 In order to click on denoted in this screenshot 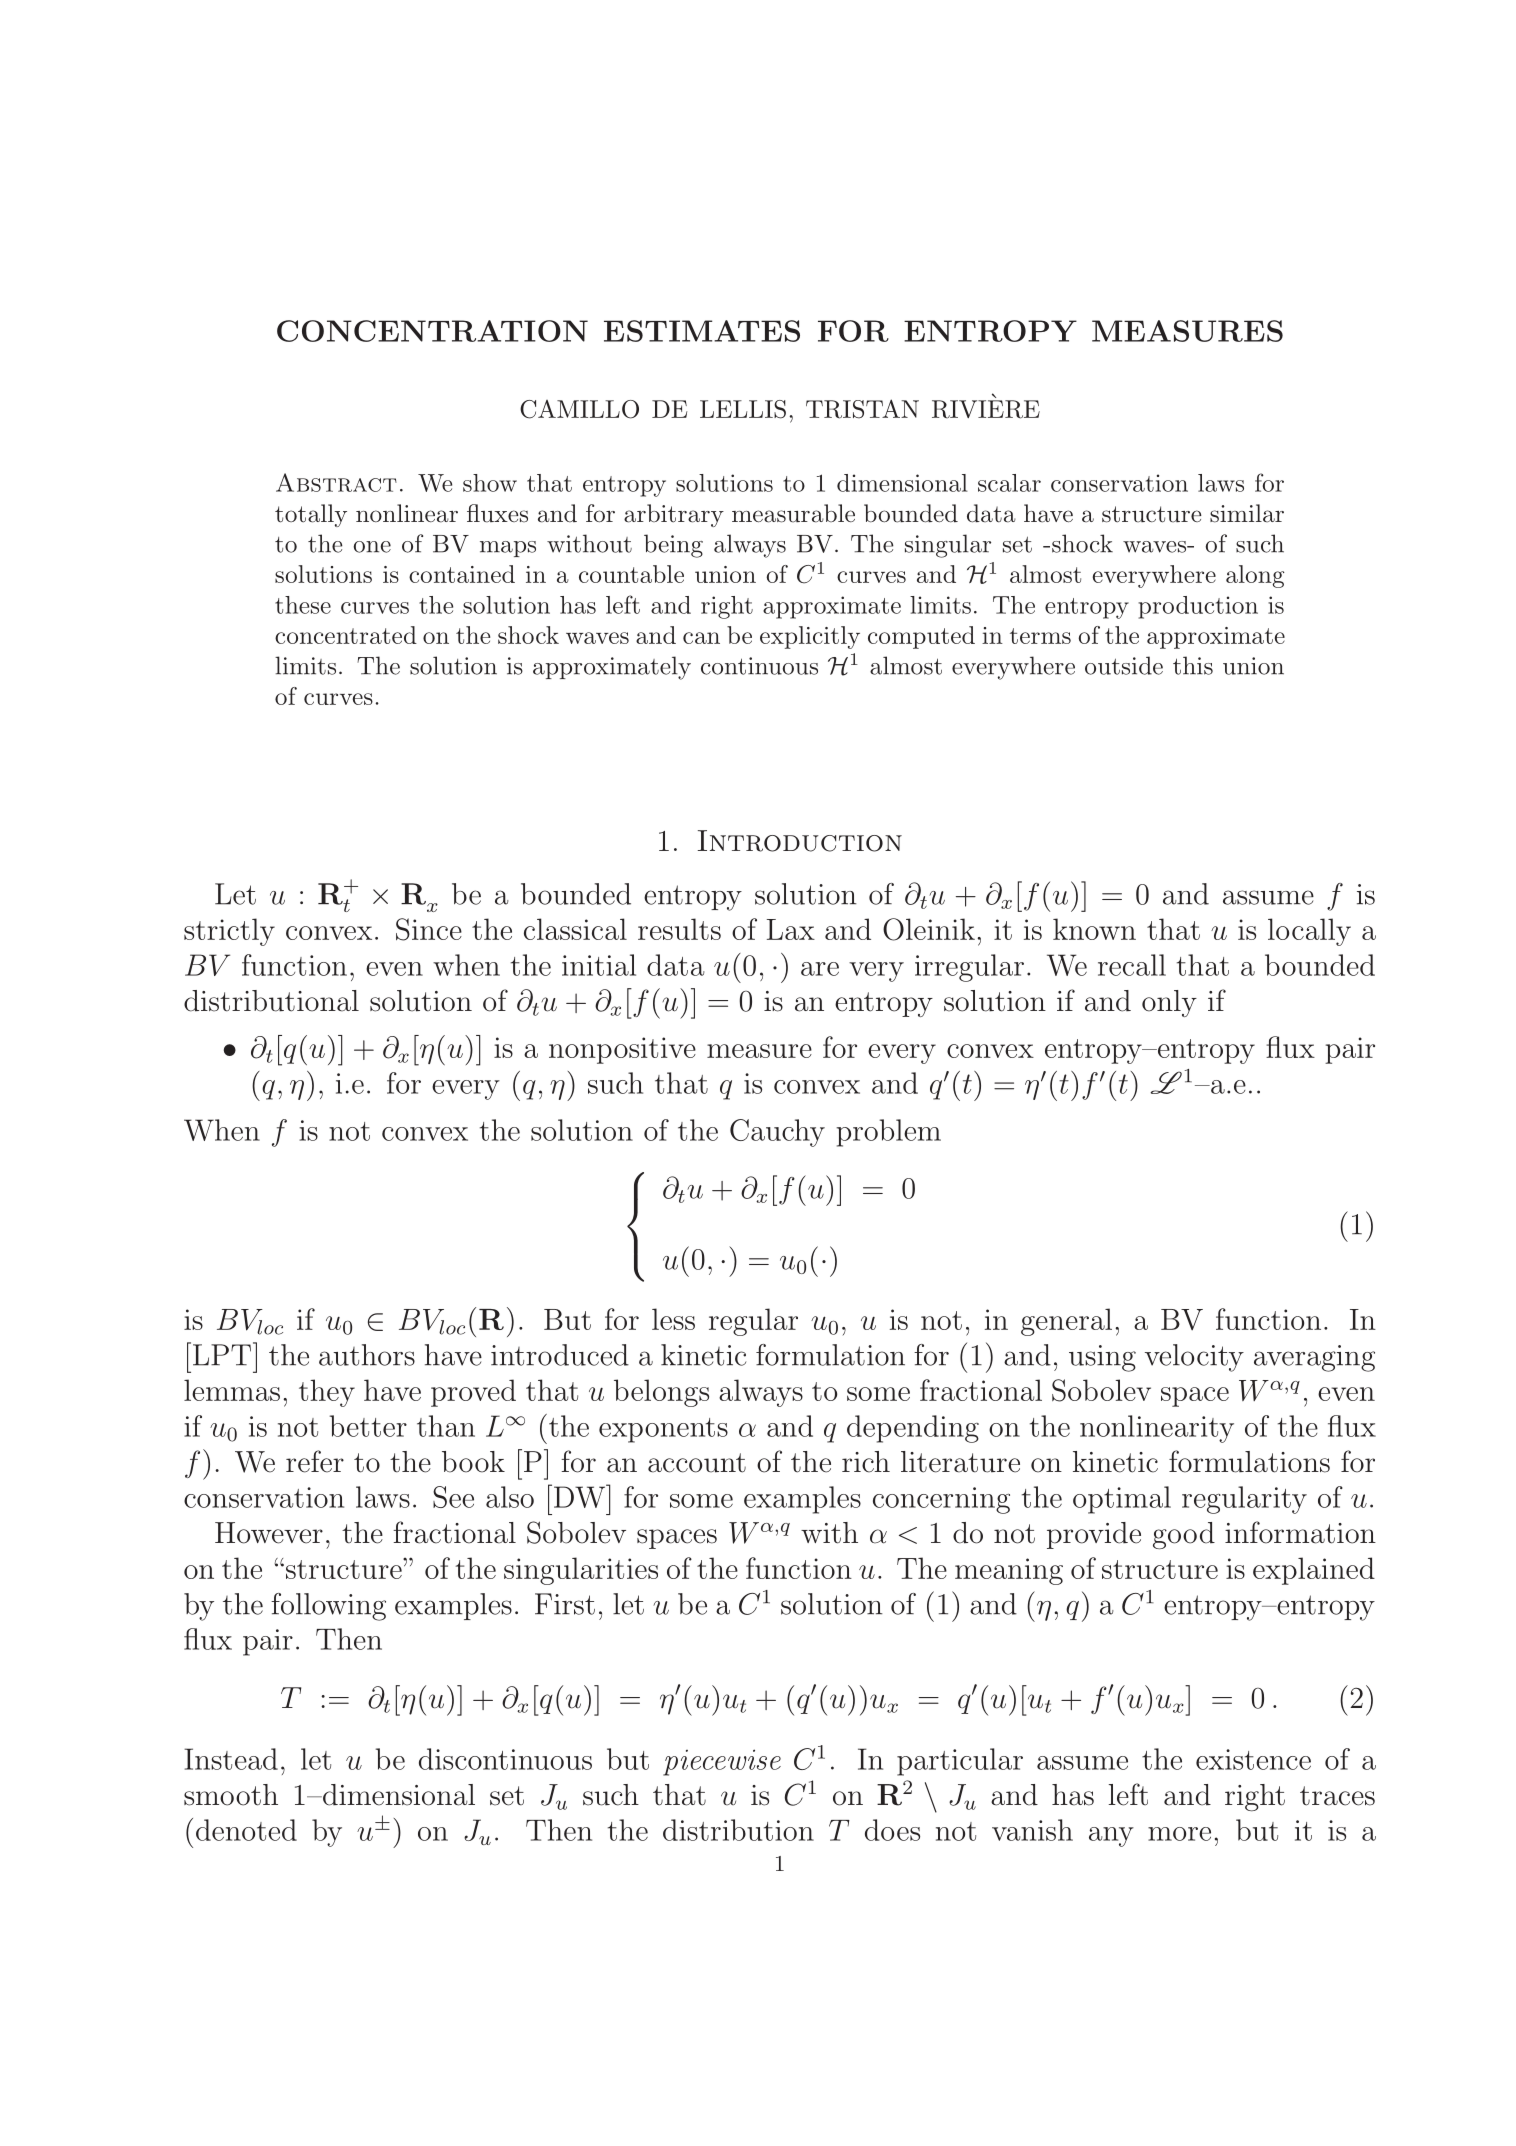, I will do `click(246, 1830)`.
